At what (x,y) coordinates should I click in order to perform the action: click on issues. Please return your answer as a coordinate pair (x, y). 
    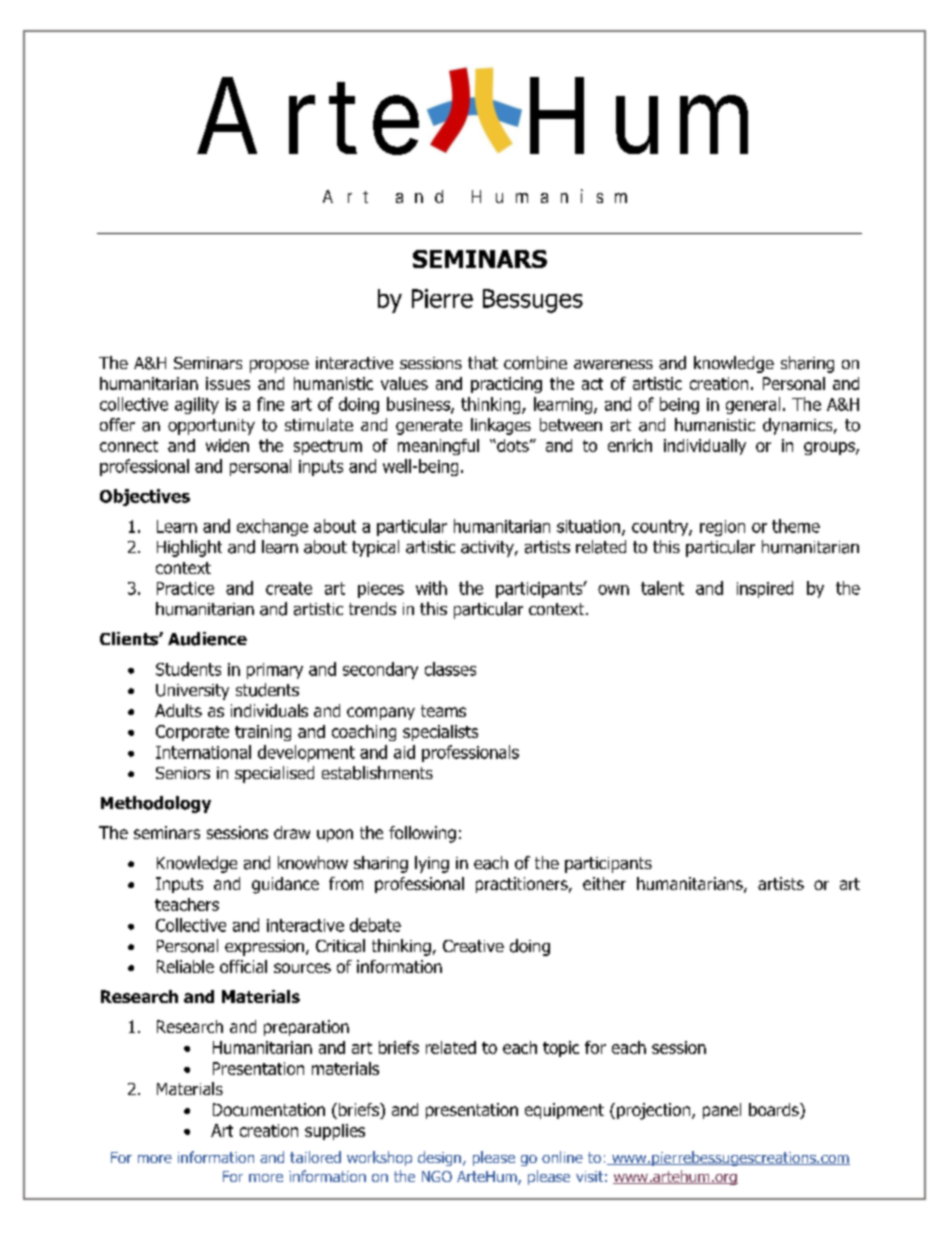
    Looking at the image, I should click on (228, 383).
